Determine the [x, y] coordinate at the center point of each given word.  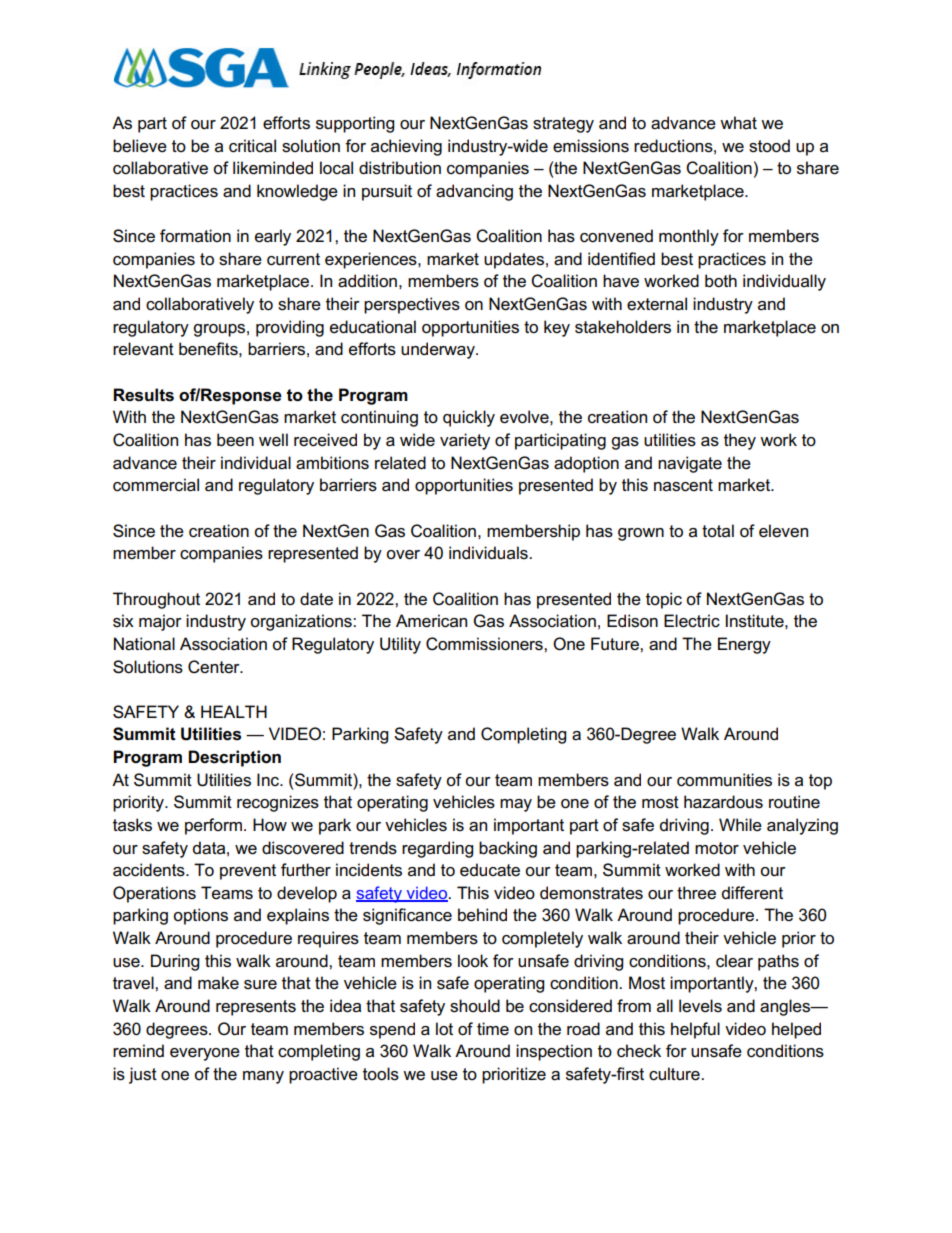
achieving [406, 147]
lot [444, 1029]
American [431, 621]
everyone [205, 1054]
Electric [692, 621]
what [738, 122]
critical [252, 146]
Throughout [156, 600]
